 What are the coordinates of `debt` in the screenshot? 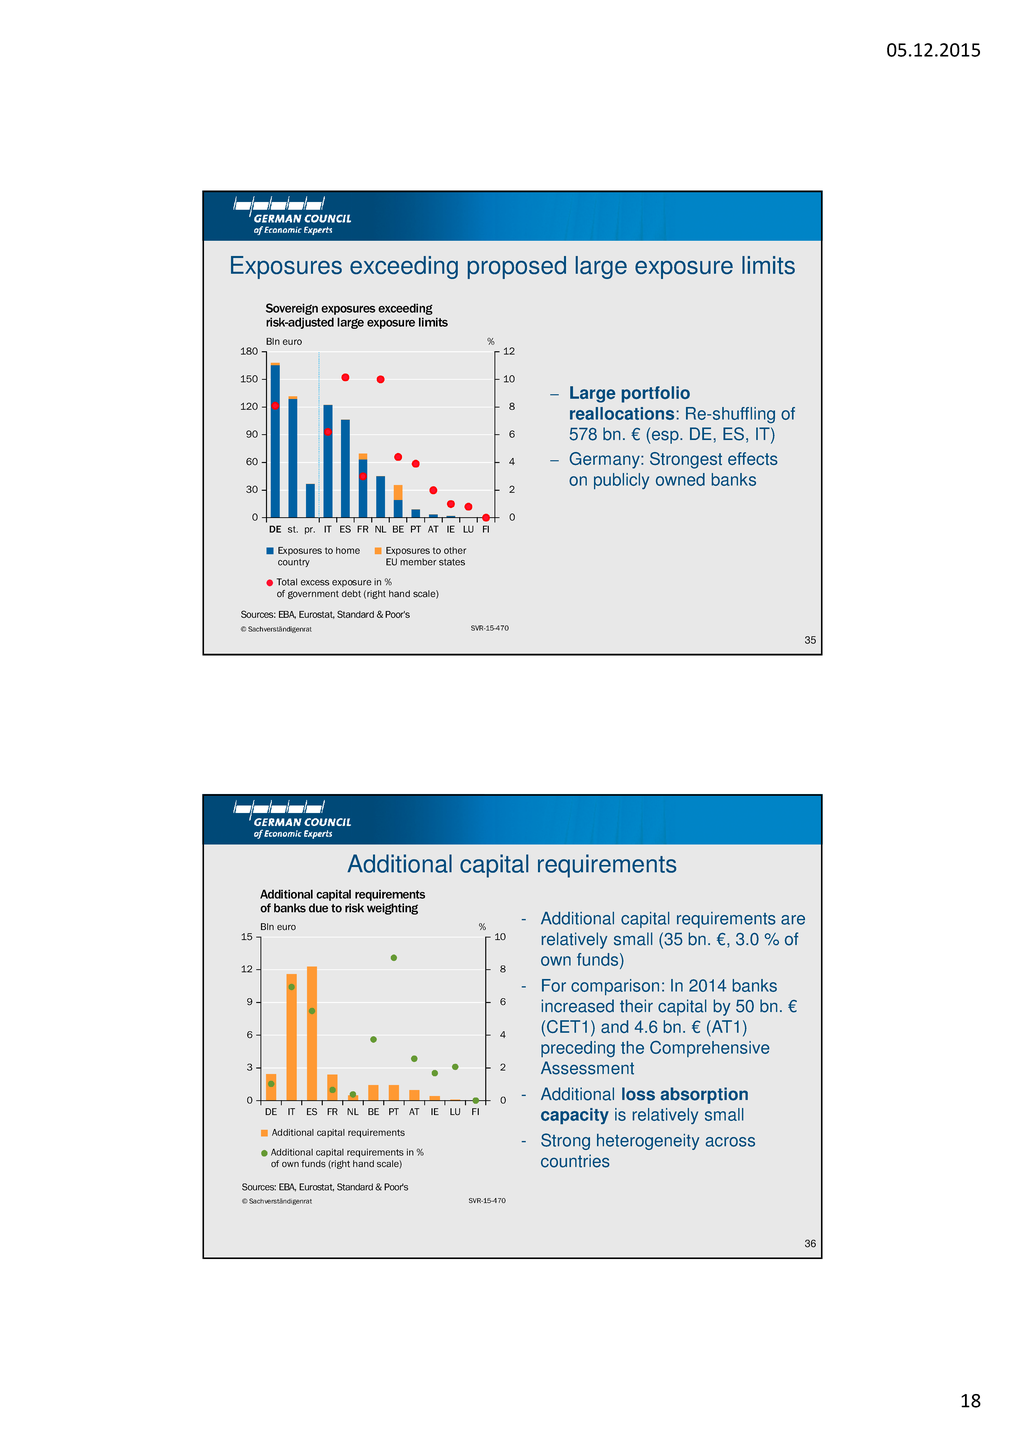 It's located at (351, 594).
